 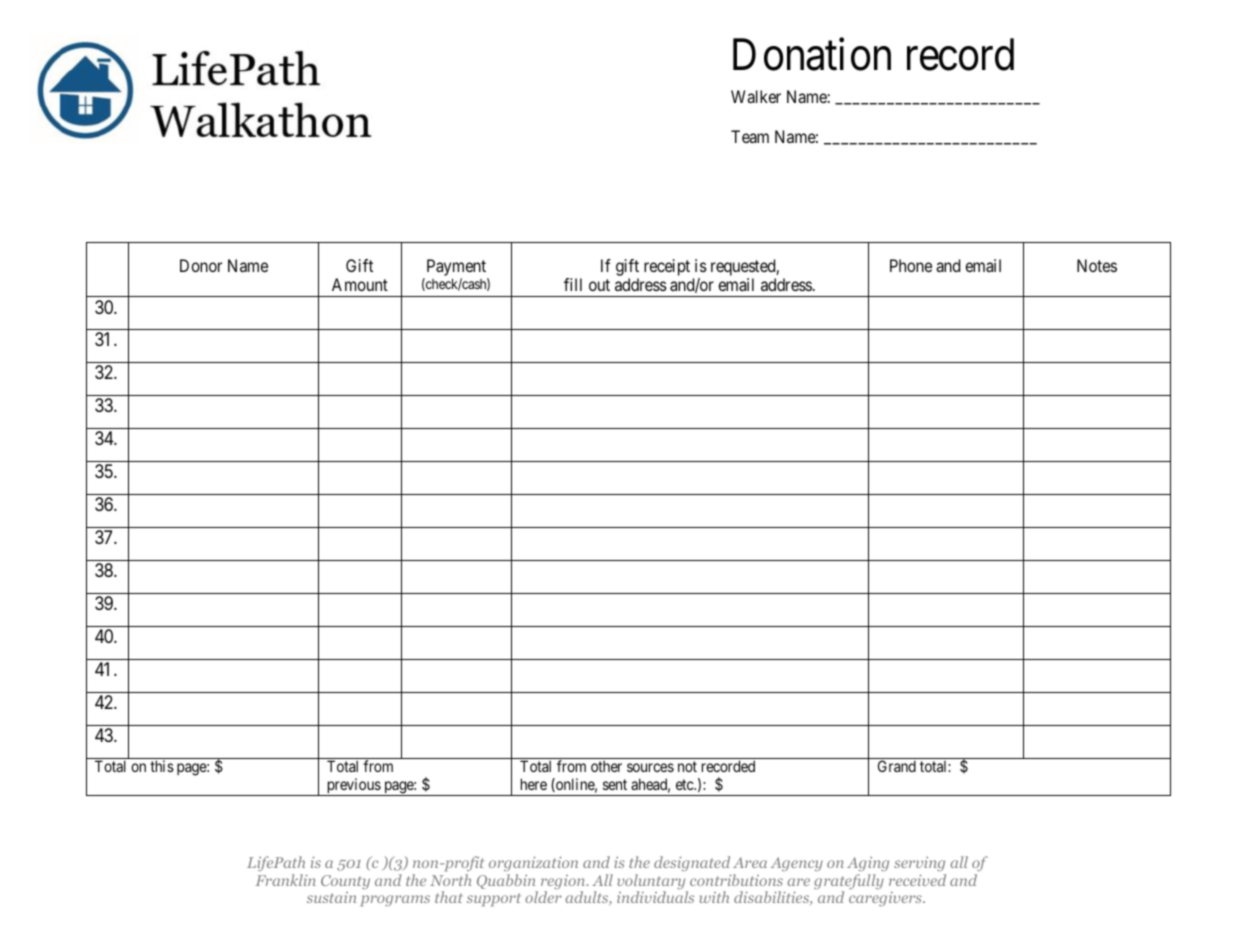 I want to click on Donor, so click(x=201, y=265).
